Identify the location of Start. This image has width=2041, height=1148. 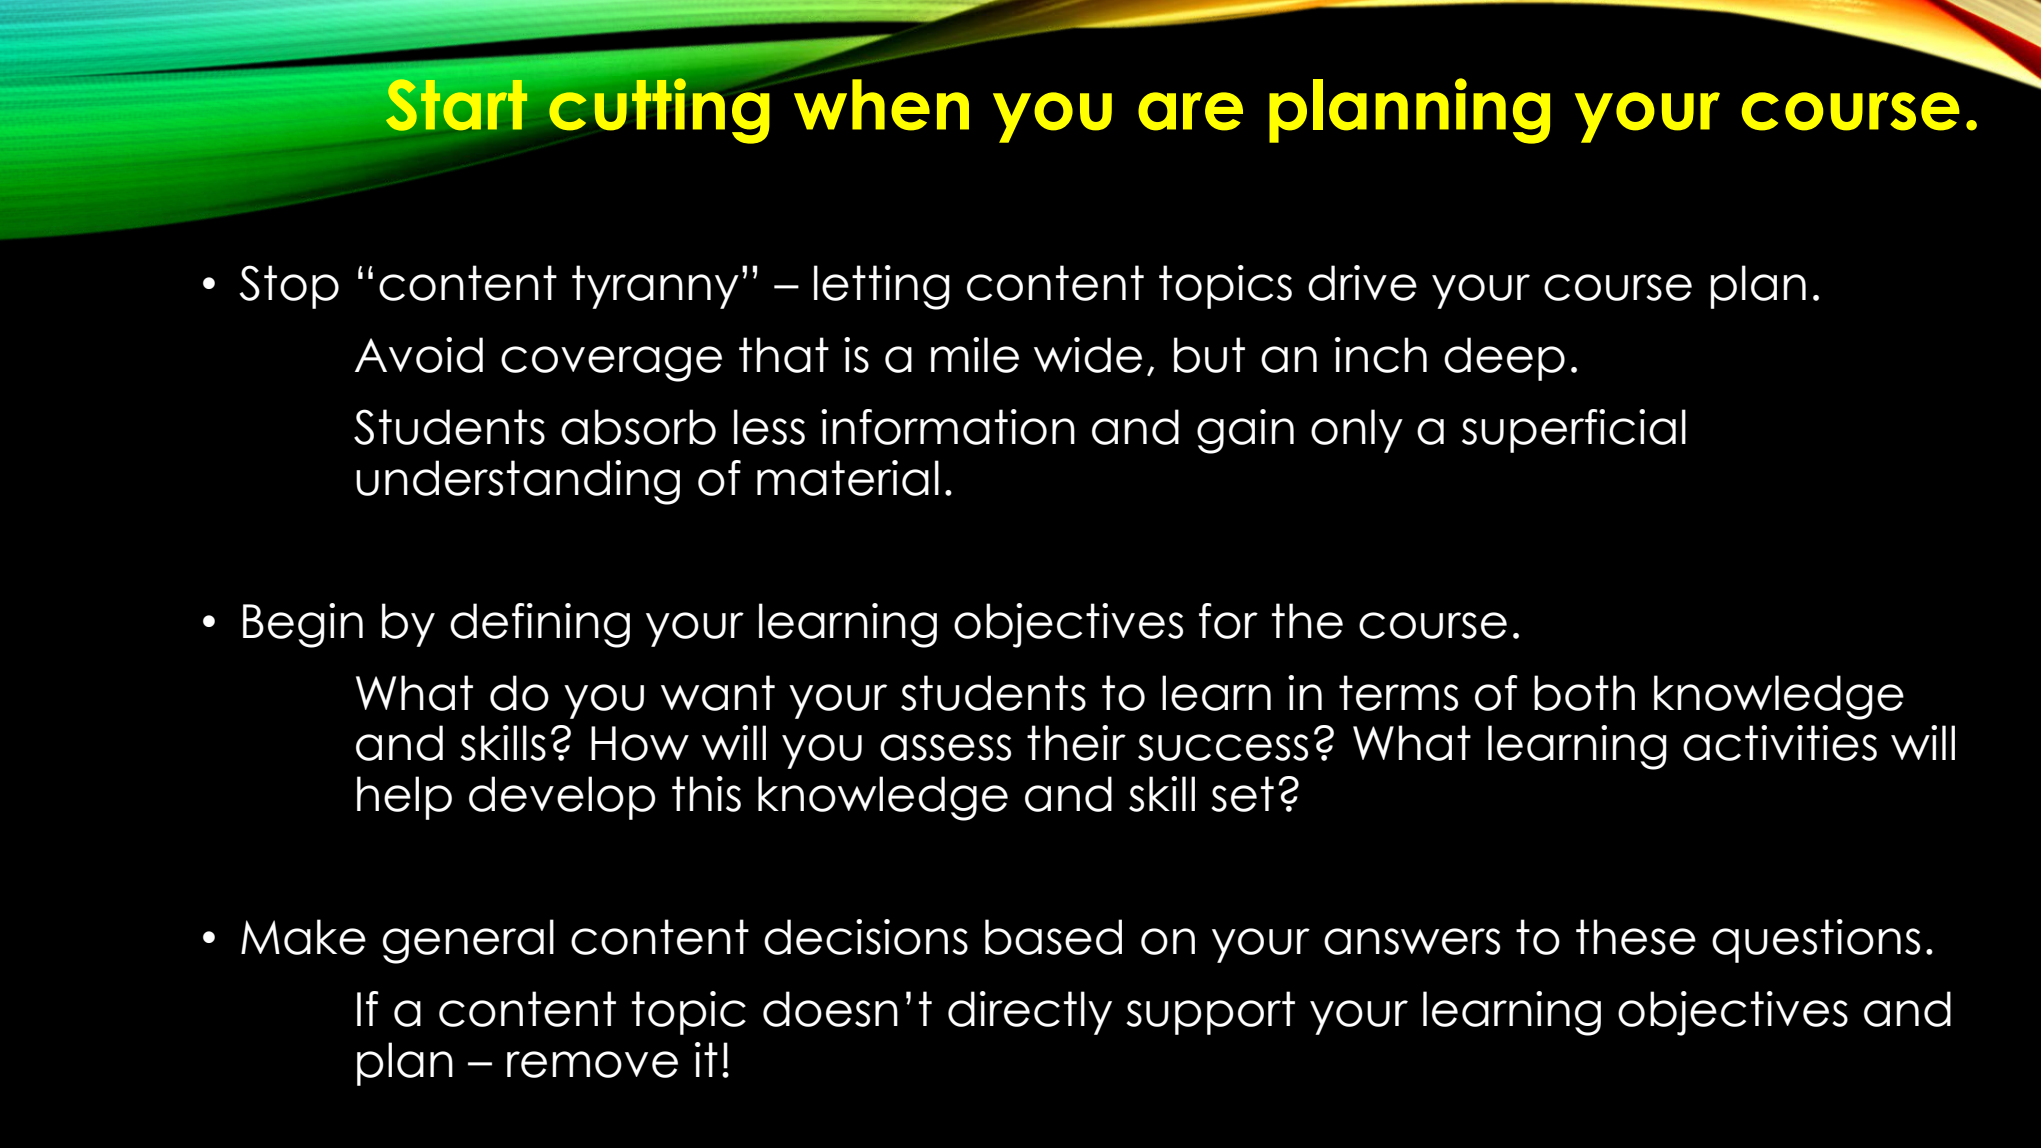
(456, 105).
